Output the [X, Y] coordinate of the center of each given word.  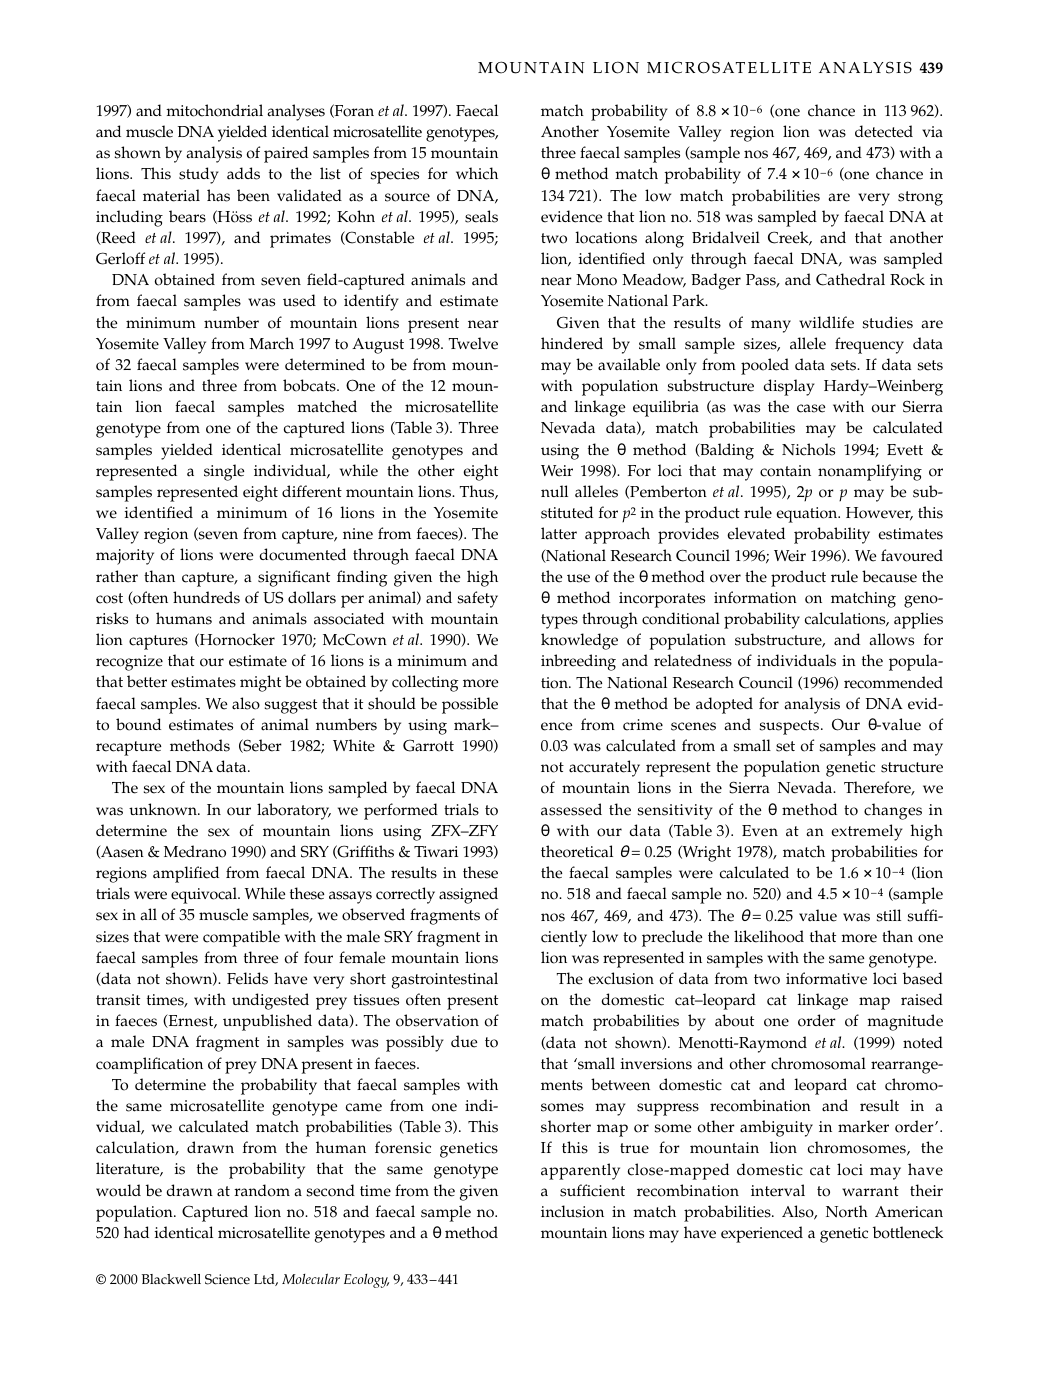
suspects [791, 727]
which [477, 173]
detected [884, 131]
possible [470, 705]
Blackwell [171, 1279]
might [260, 683]
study [199, 175]
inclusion [572, 1211]
